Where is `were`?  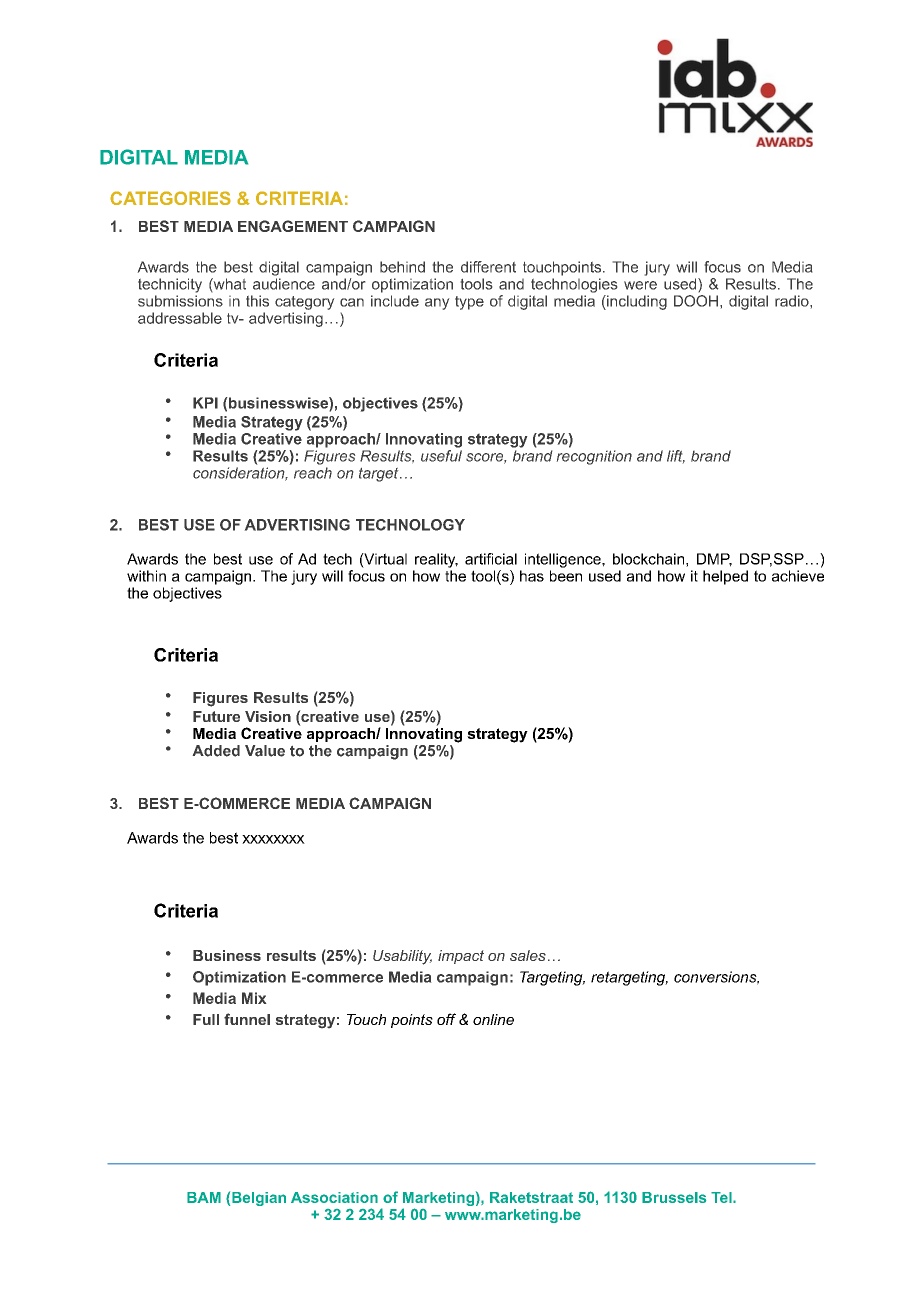 were is located at coordinates (640, 285).
